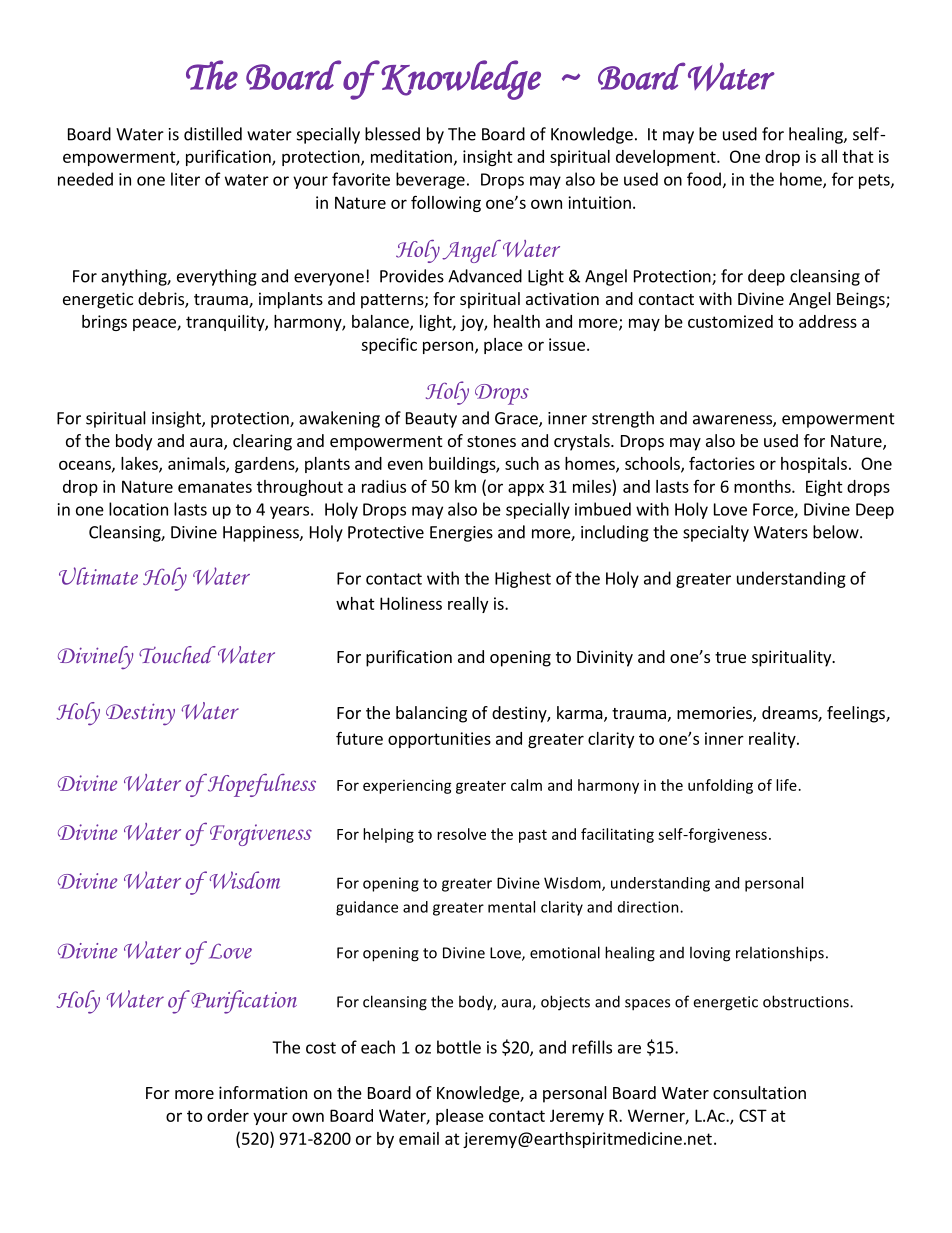  I want to click on liter, so click(185, 179).
